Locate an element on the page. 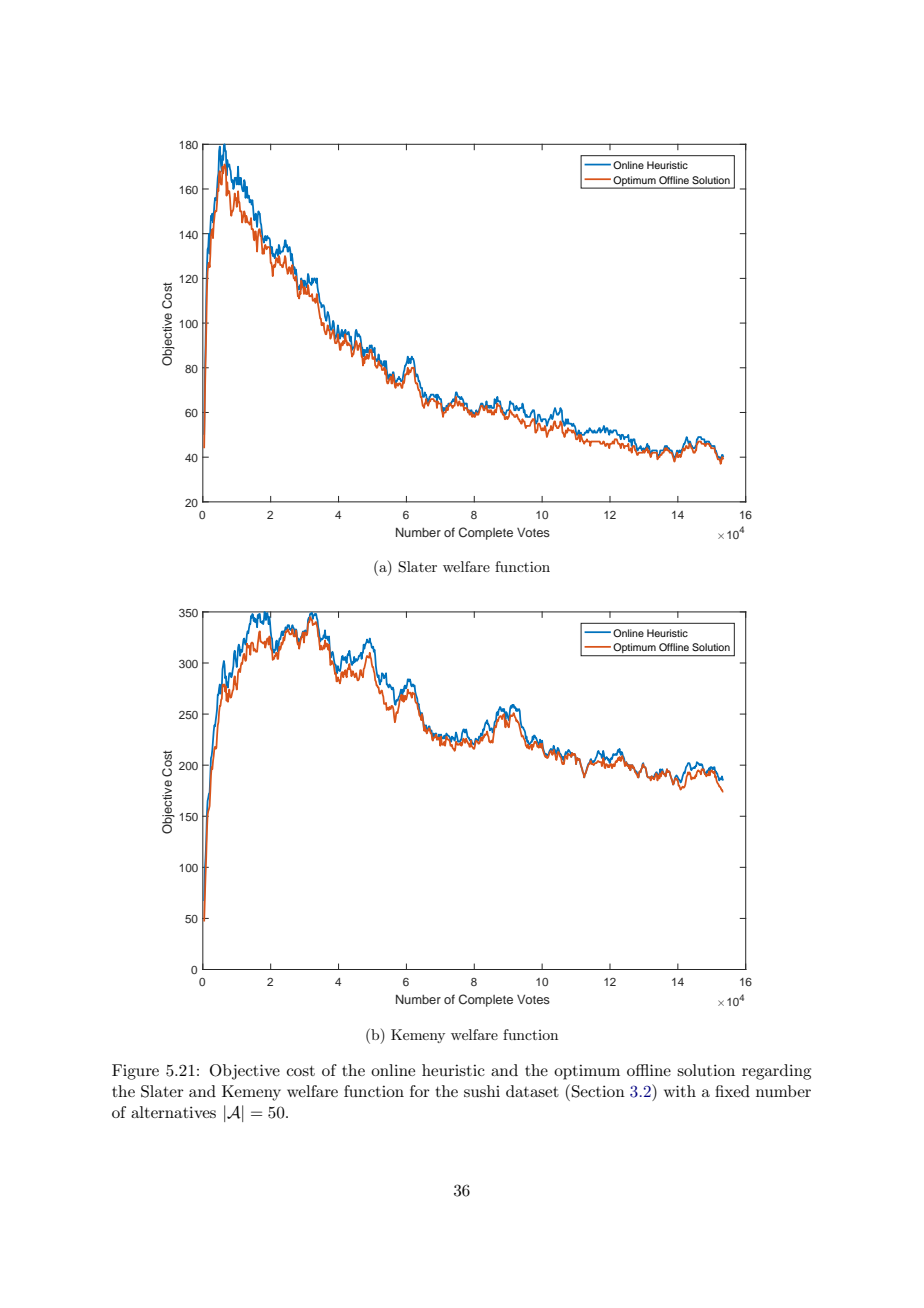  Figure is located at coordinates (135, 1072).
